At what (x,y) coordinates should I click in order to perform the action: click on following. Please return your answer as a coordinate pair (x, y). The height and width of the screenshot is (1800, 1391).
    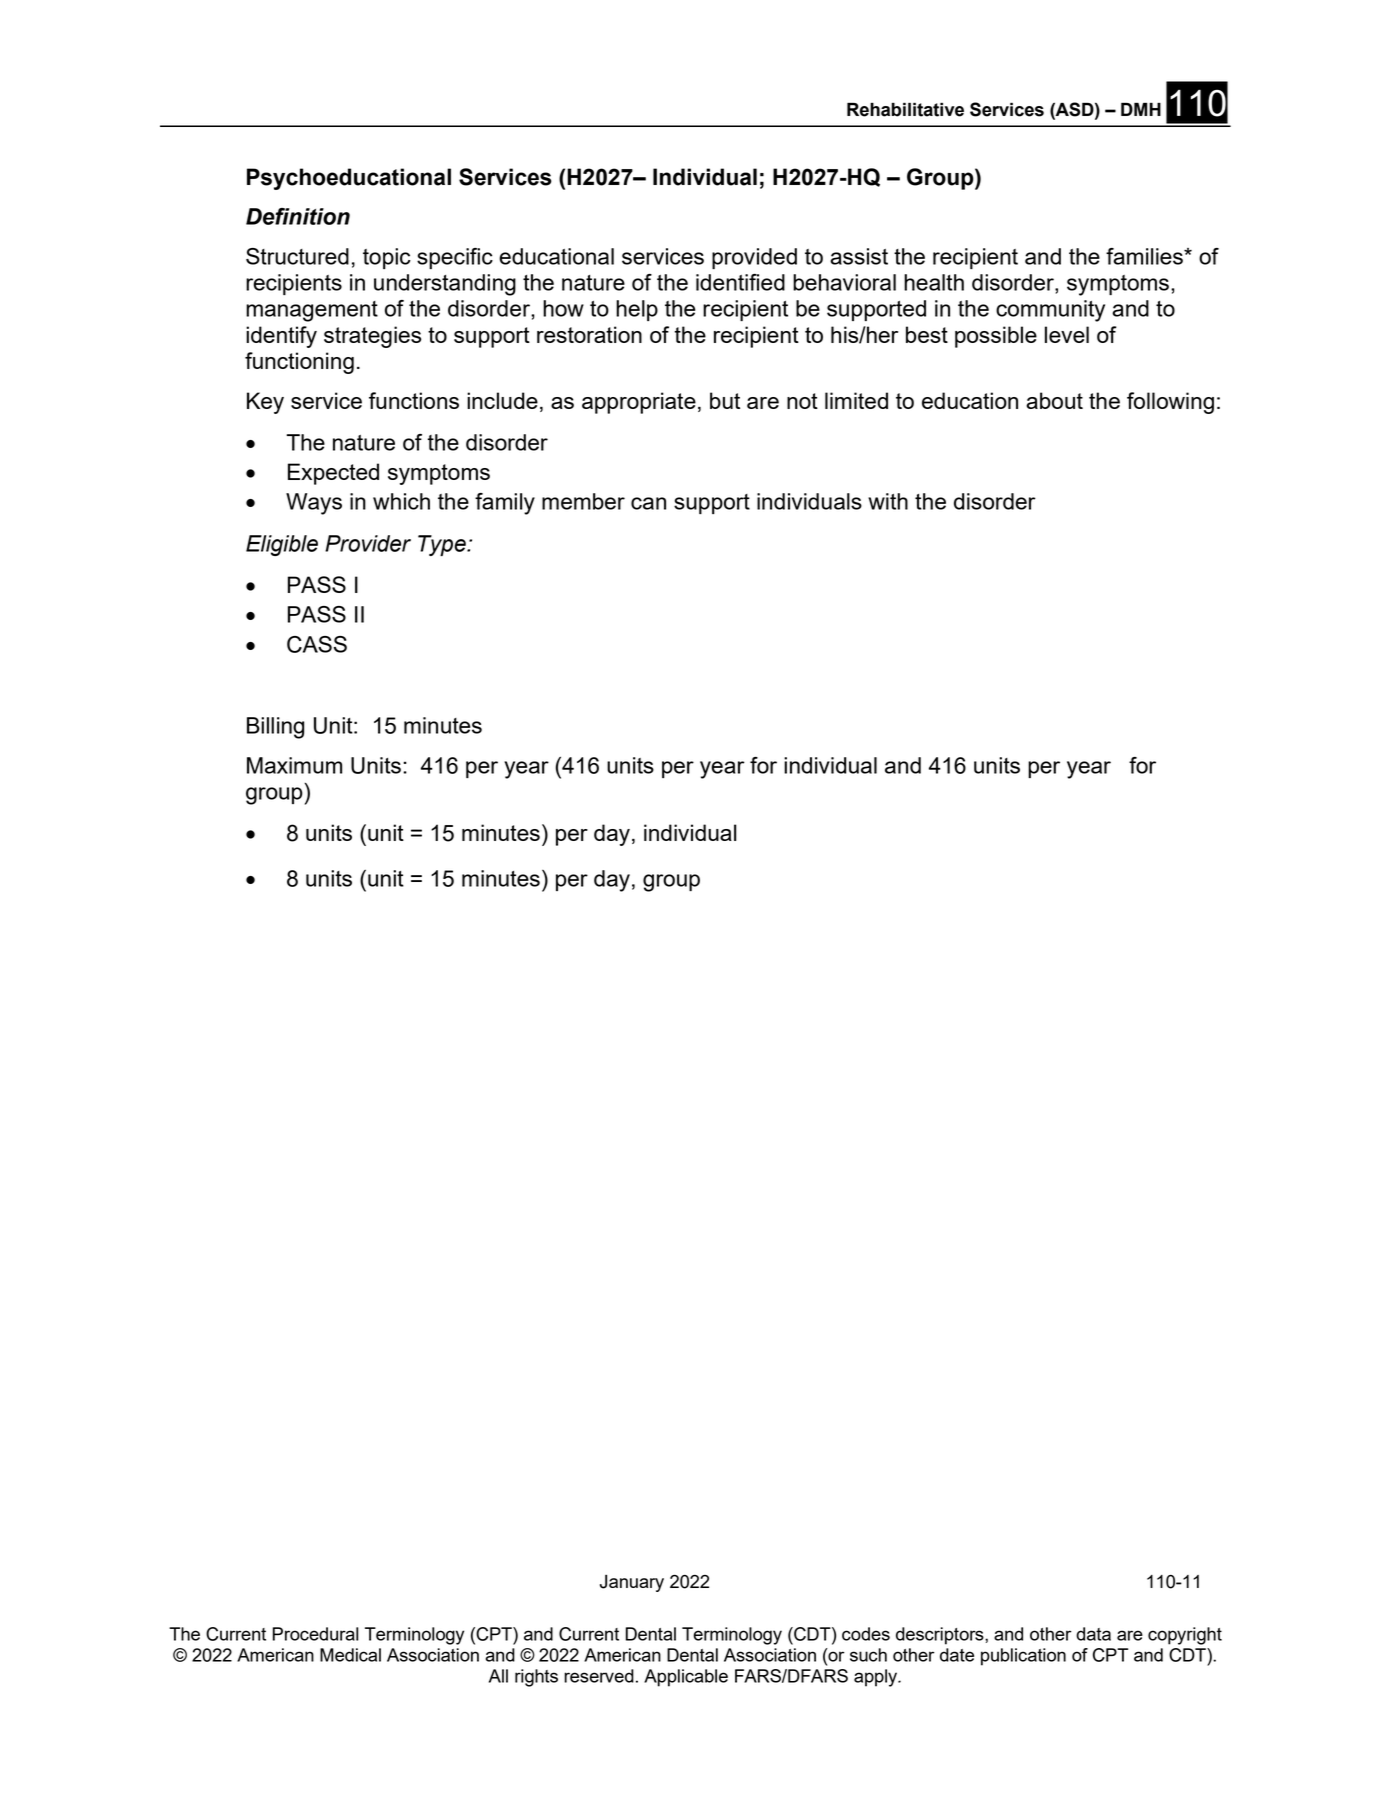
    Looking at the image, I should click on (1170, 403).
